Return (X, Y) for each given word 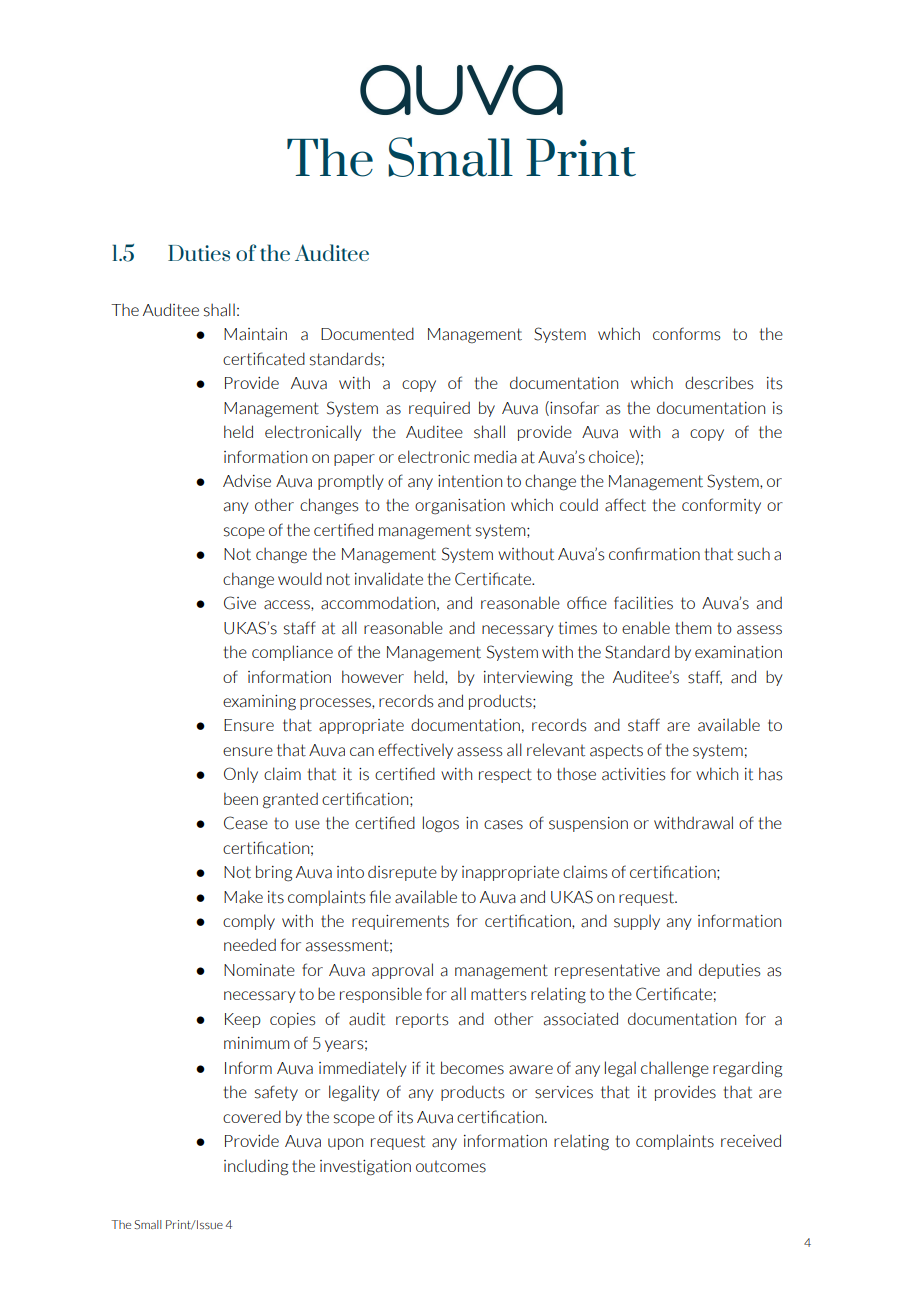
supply (637, 922)
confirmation (654, 554)
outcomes (451, 1167)
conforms (687, 334)
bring (274, 873)
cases (503, 825)
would (300, 579)
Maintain (255, 334)
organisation (460, 507)
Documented (367, 334)
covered (252, 1116)
